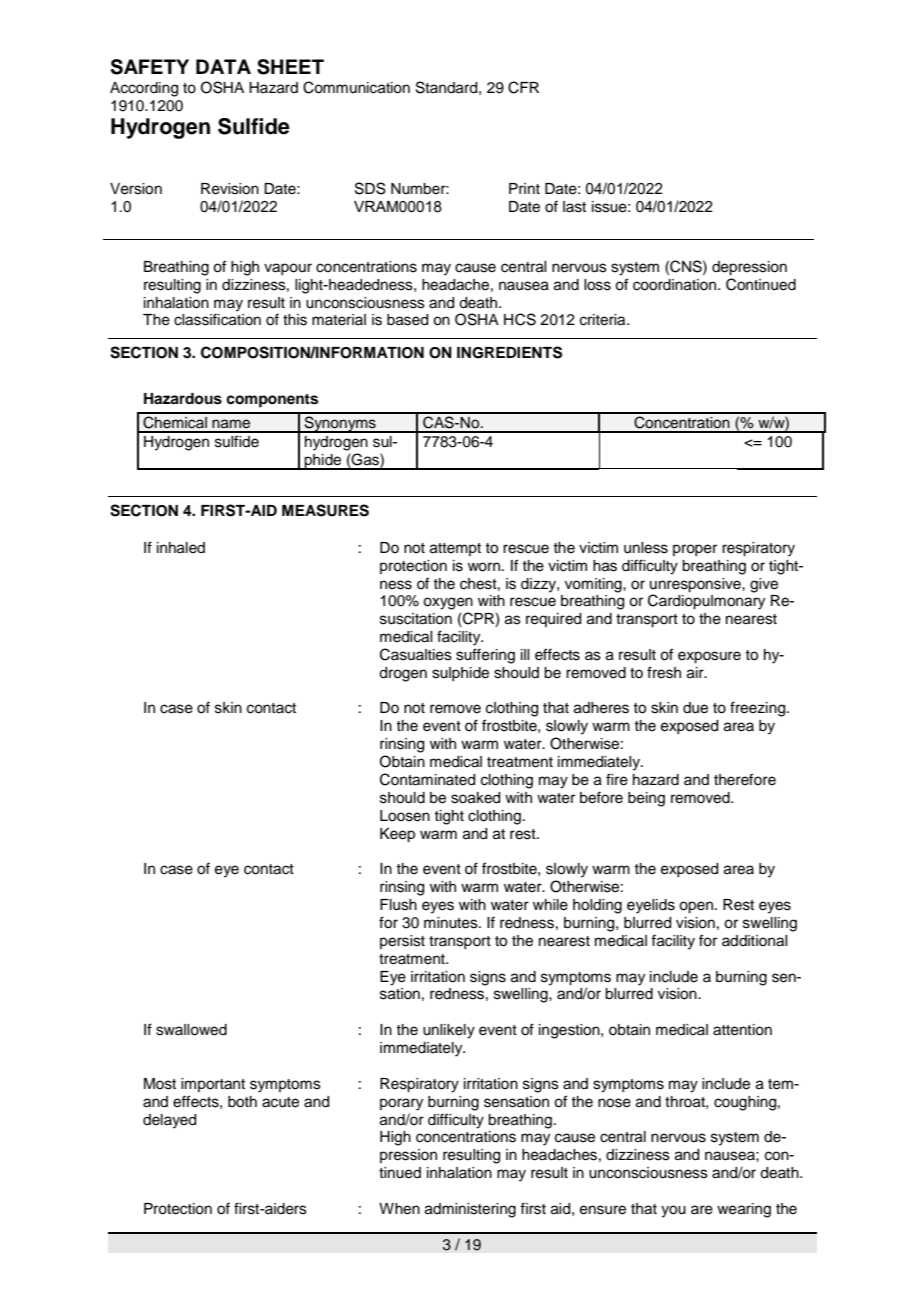 The height and width of the screenshot is (1308, 924). Describe the element at coordinates (709, 657) in the screenshot. I see `exposure` at that location.
